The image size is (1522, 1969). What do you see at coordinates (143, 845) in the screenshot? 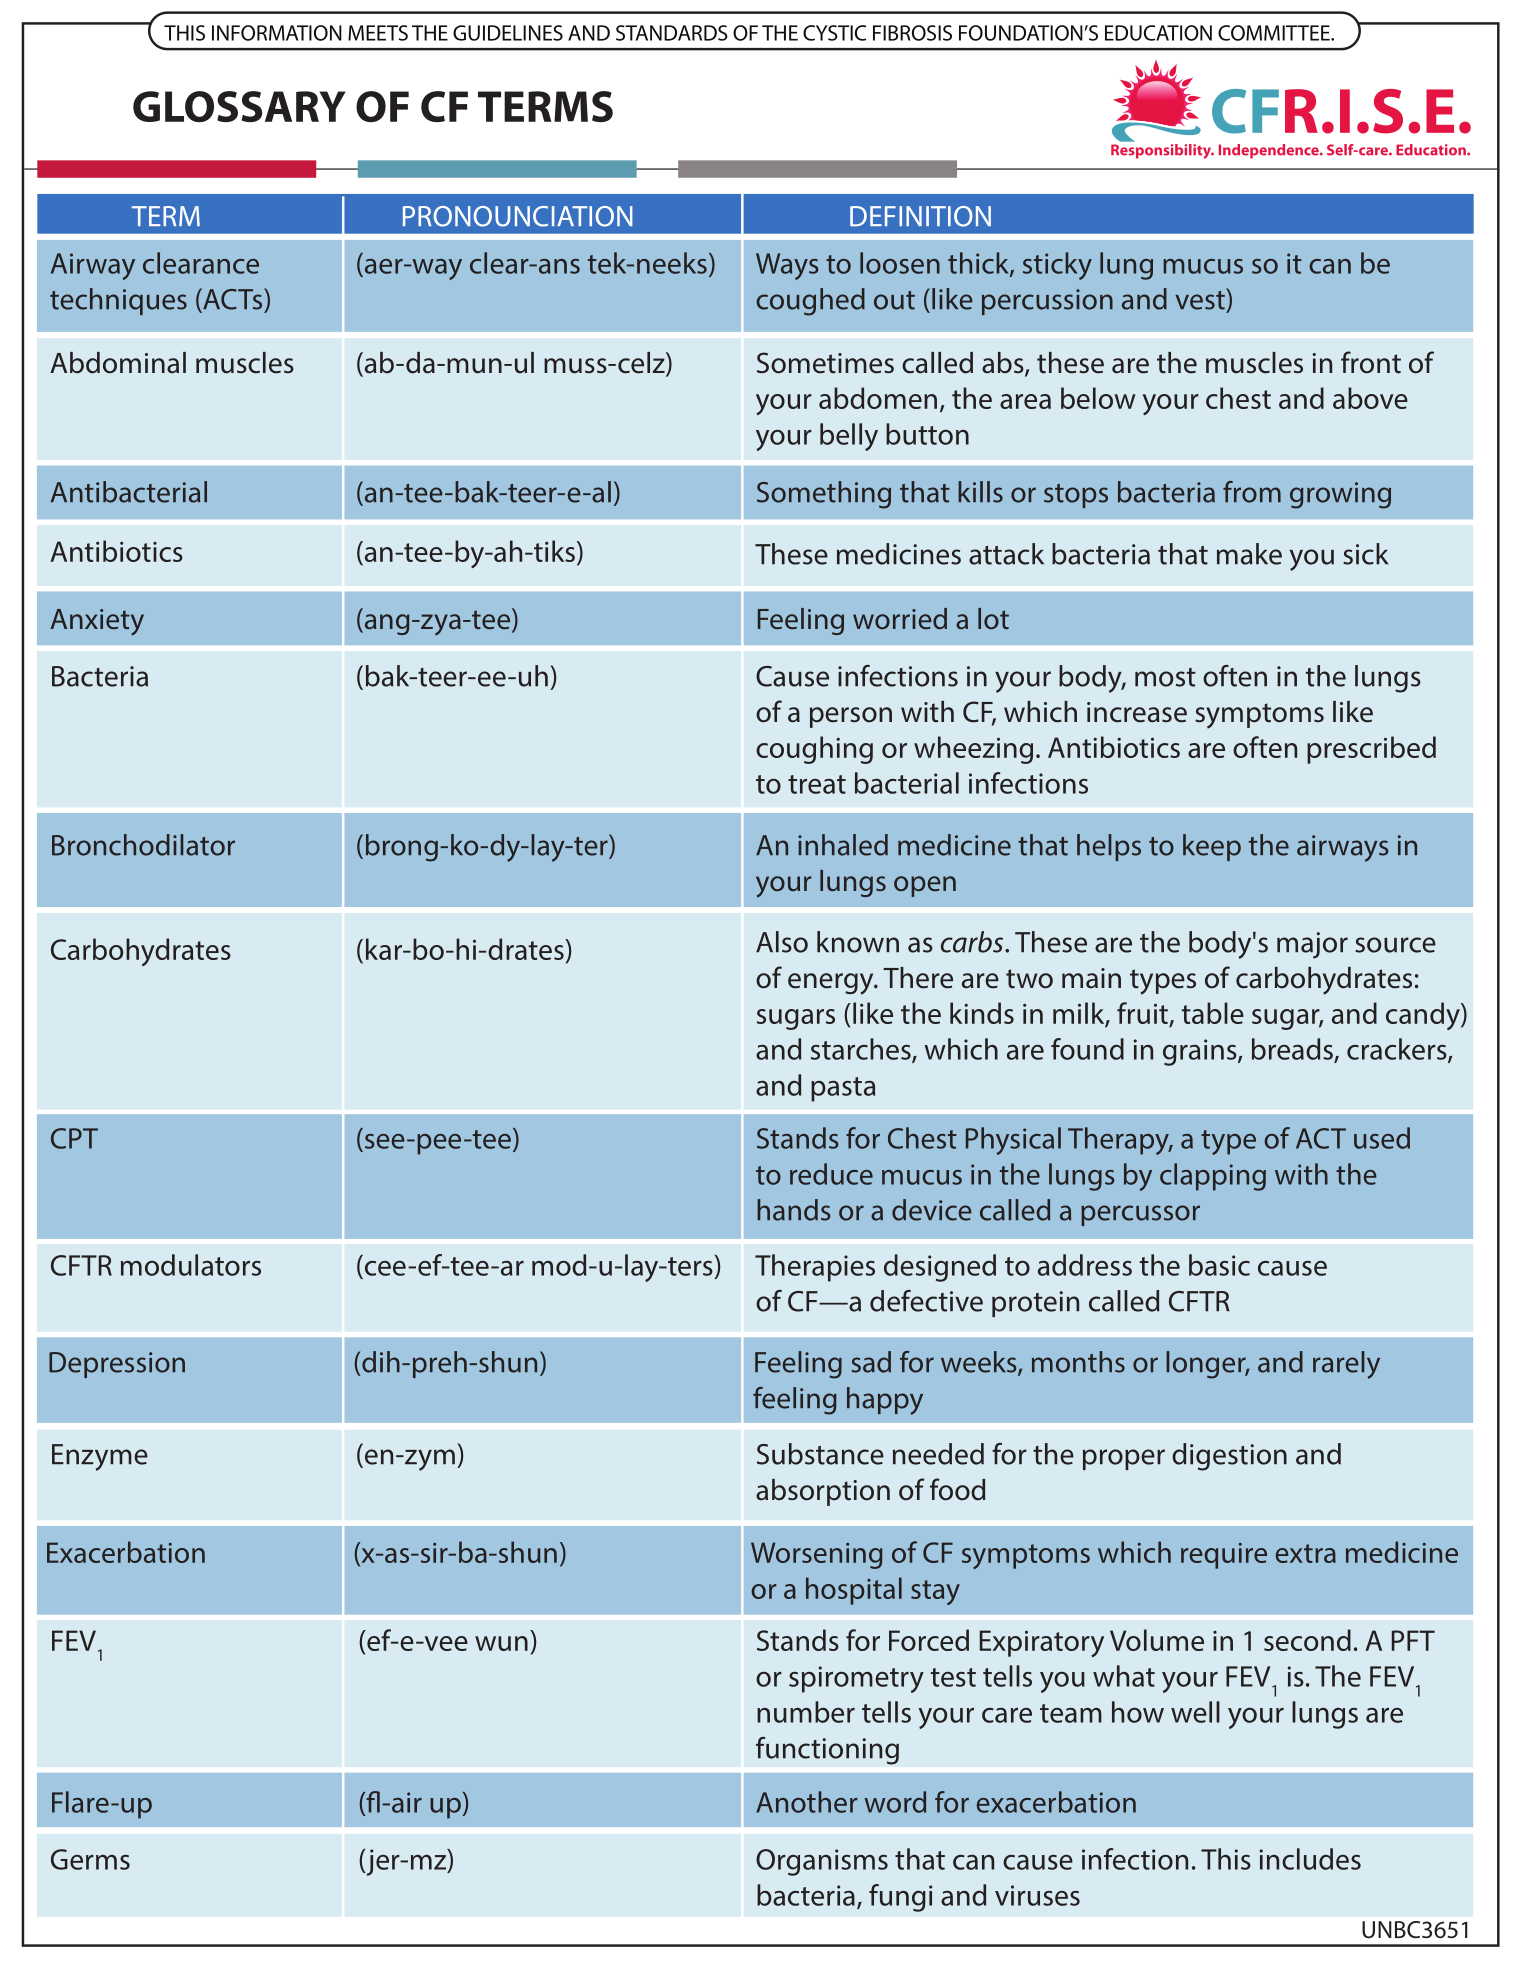
I see `Bronchodilator` at bounding box center [143, 845].
